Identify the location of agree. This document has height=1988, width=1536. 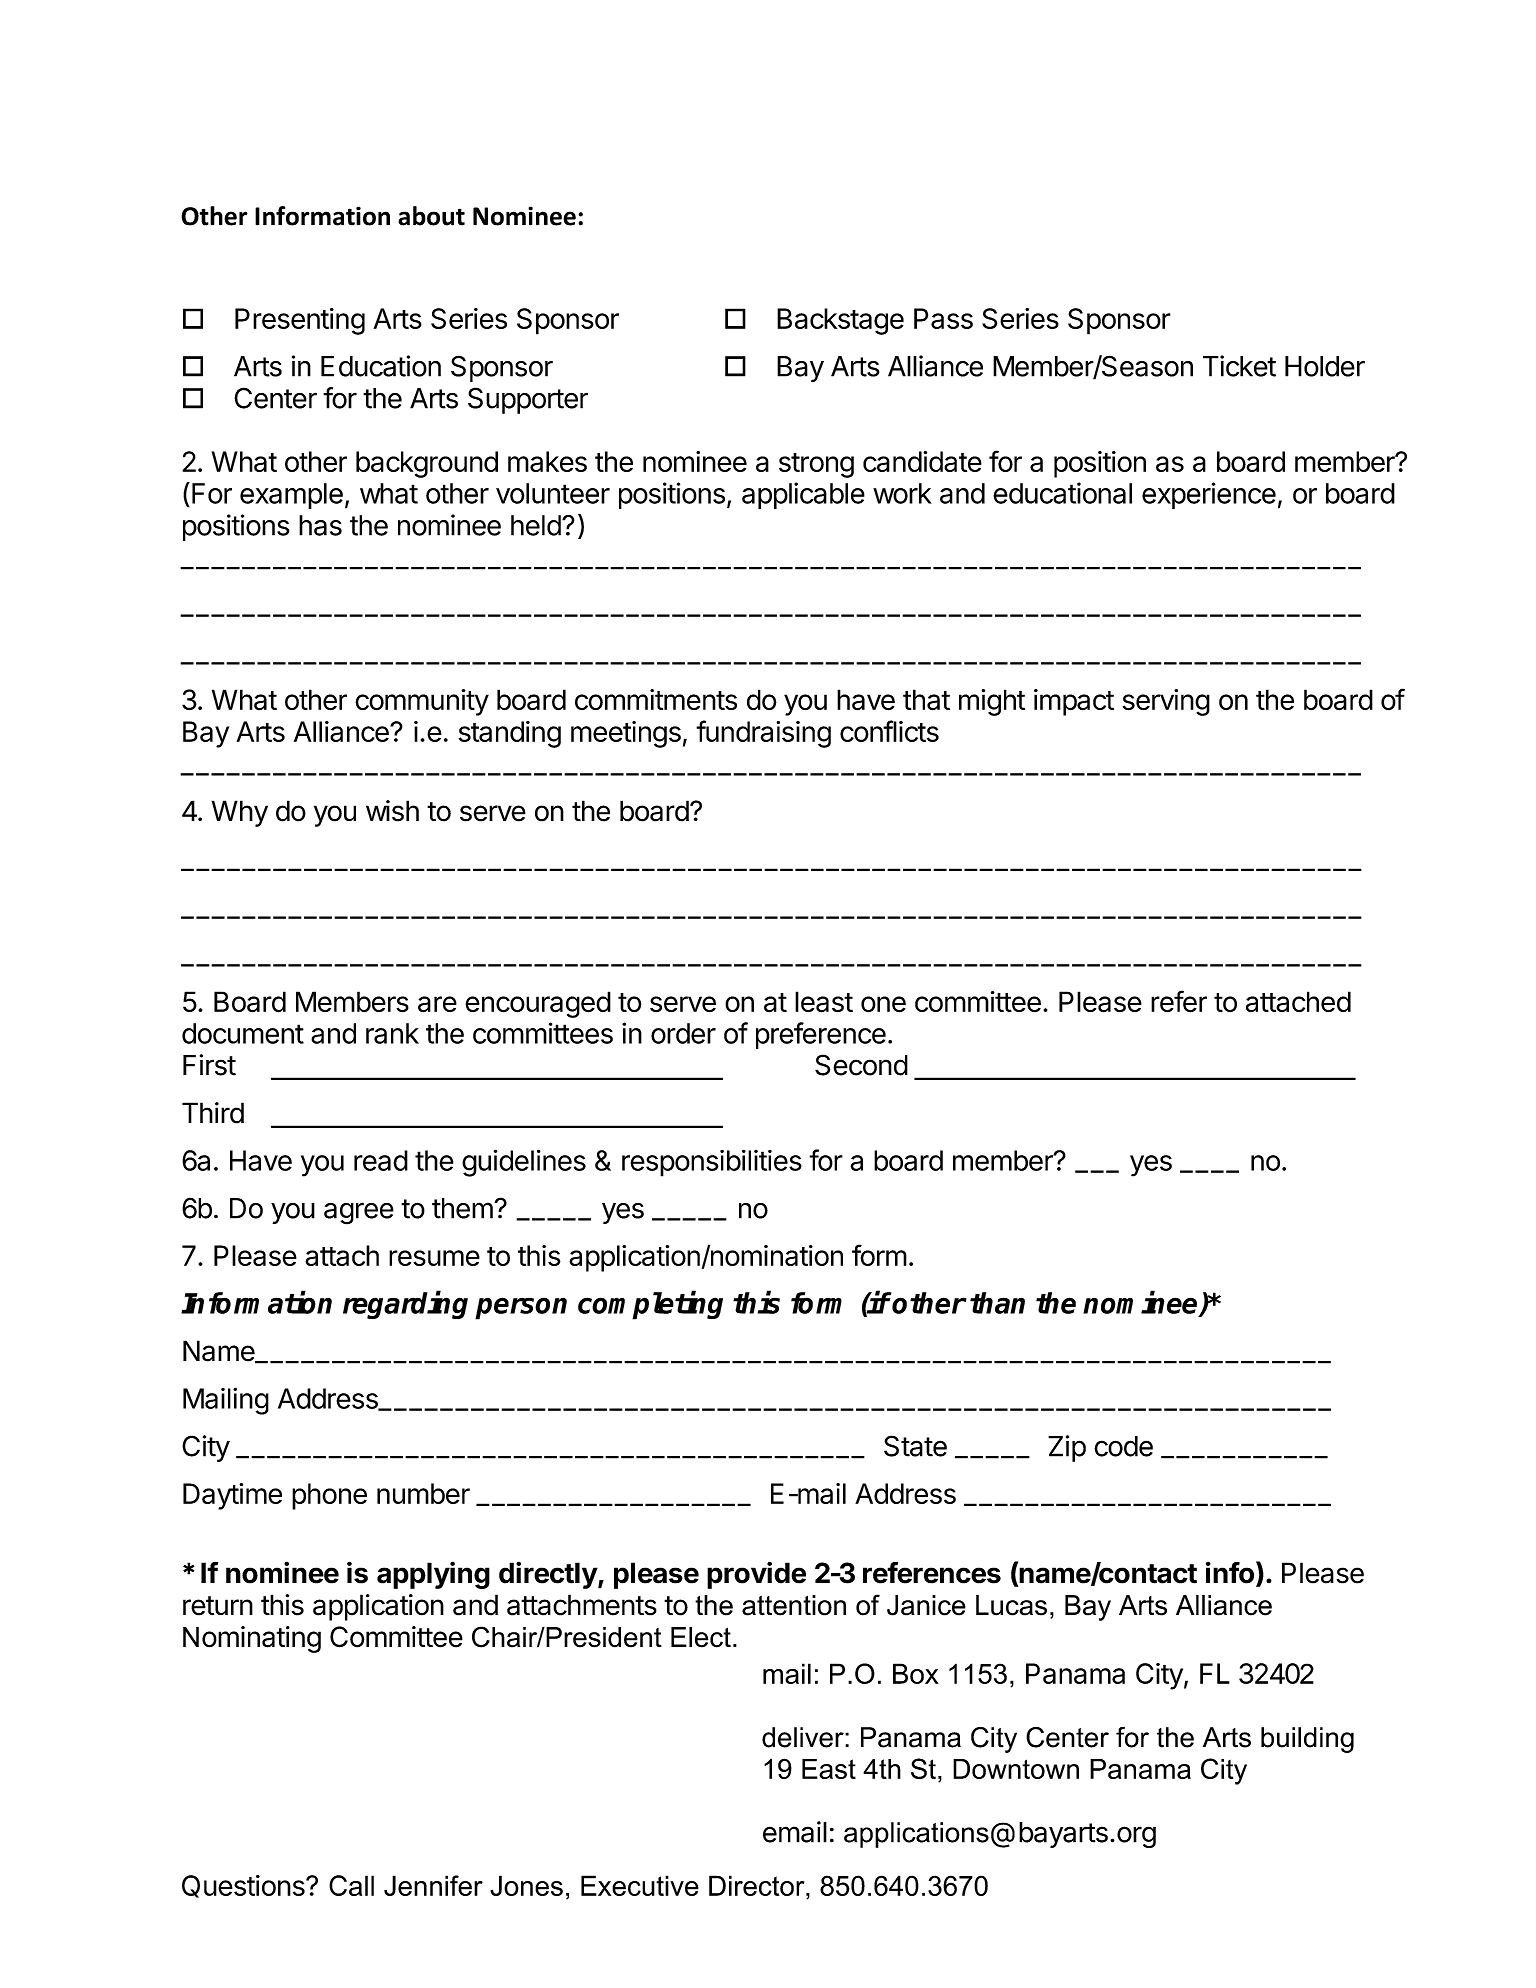
(359, 1213).
